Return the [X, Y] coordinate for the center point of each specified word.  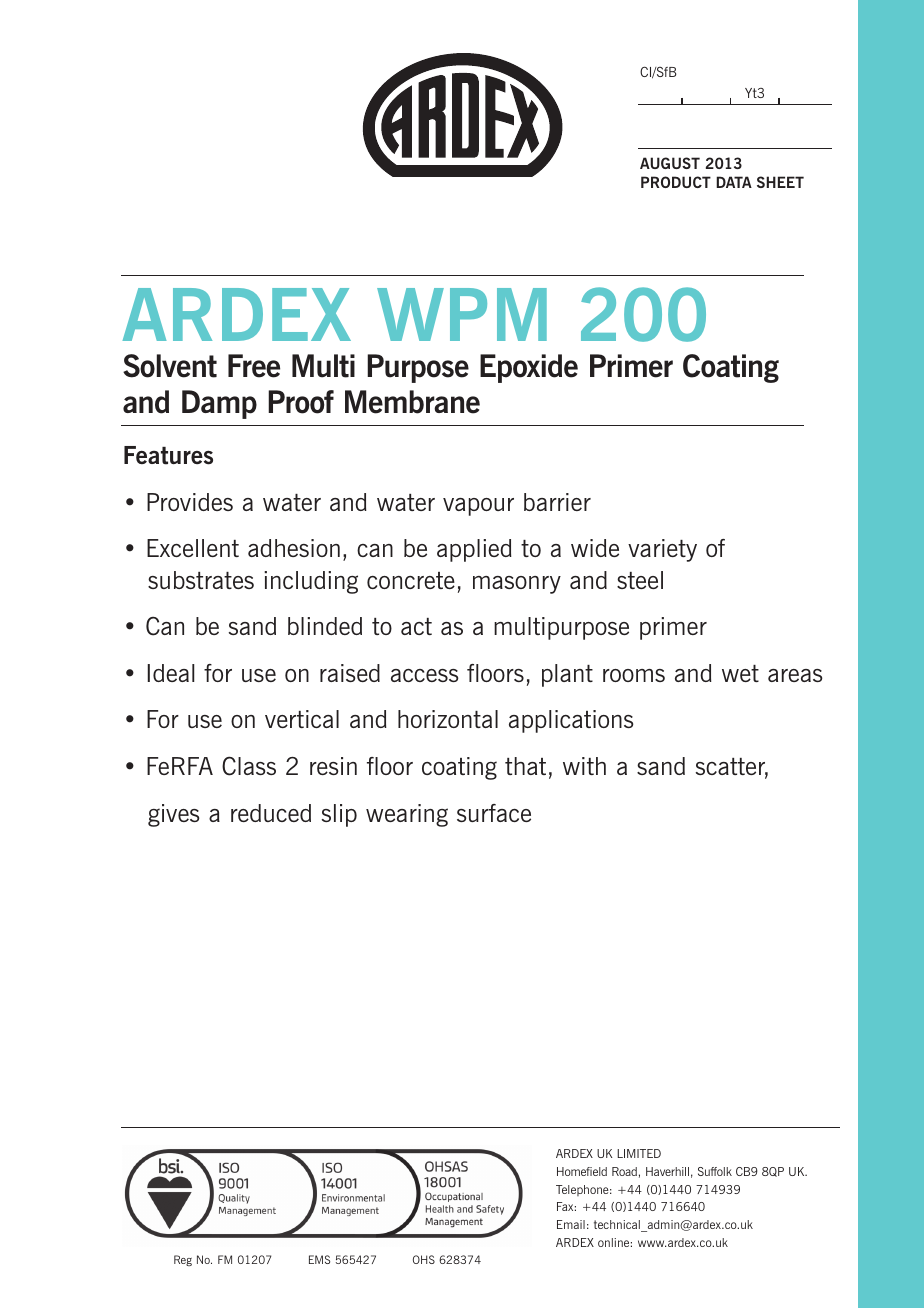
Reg [183, 1260]
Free [254, 366]
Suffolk [715, 1171]
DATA [734, 182]
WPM [462, 314]
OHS [424, 1259]
